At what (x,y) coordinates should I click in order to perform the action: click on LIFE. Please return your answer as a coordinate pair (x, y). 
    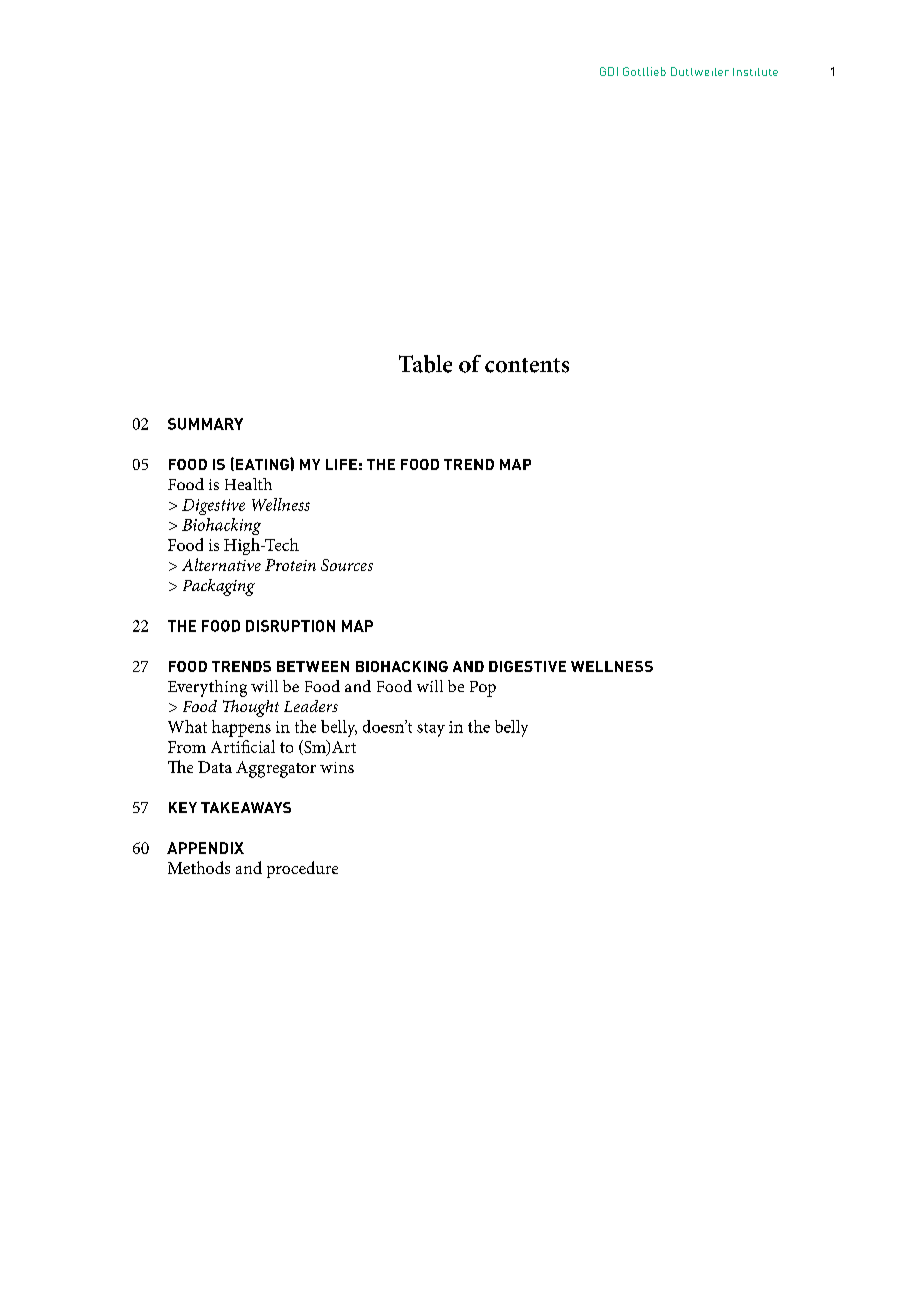
    Looking at the image, I should click on (341, 464).
